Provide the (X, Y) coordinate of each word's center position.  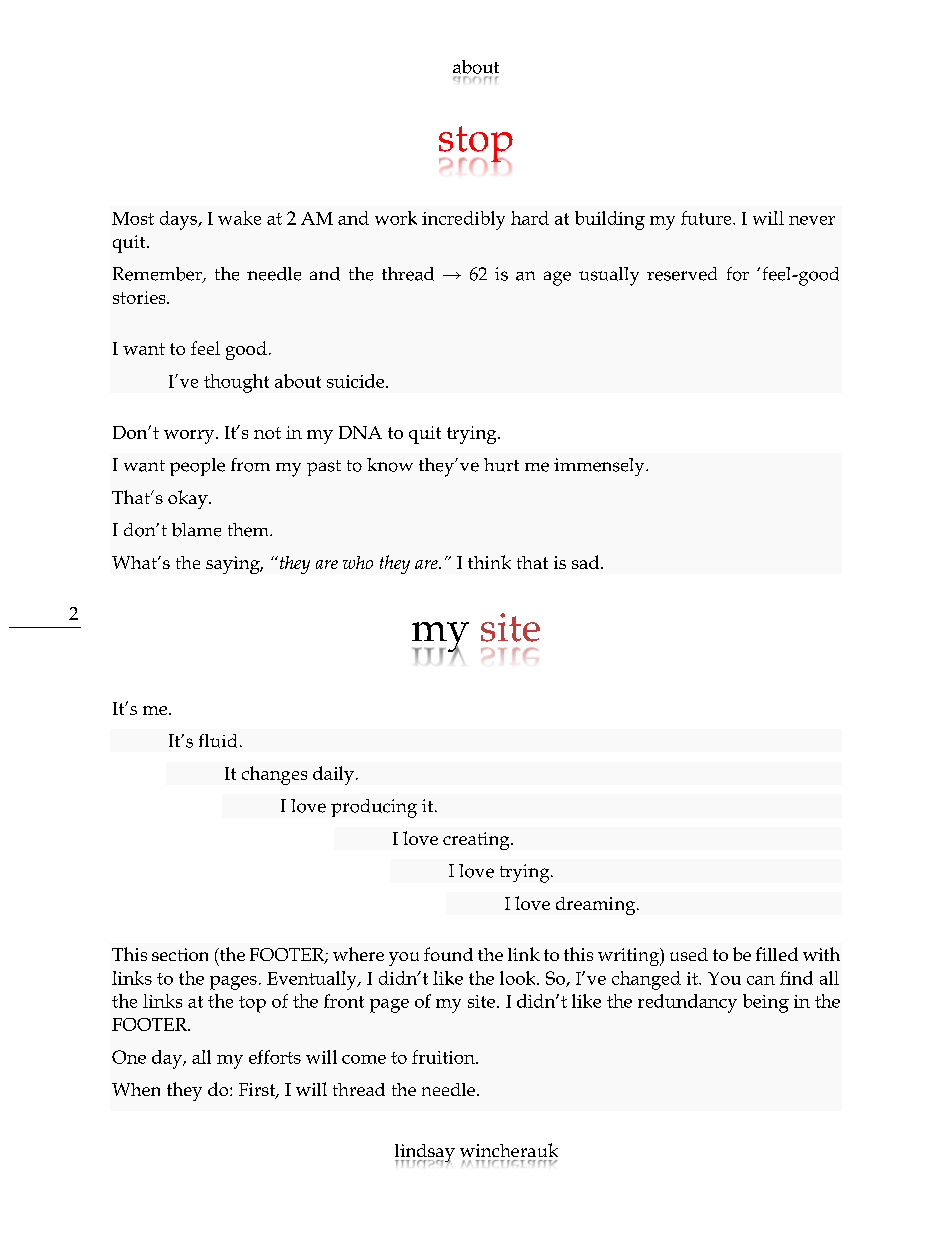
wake (239, 218)
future (707, 218)
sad (587, 562)
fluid (218, 741)
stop (476, 145)
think (489, 562)
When (136, 1089)
